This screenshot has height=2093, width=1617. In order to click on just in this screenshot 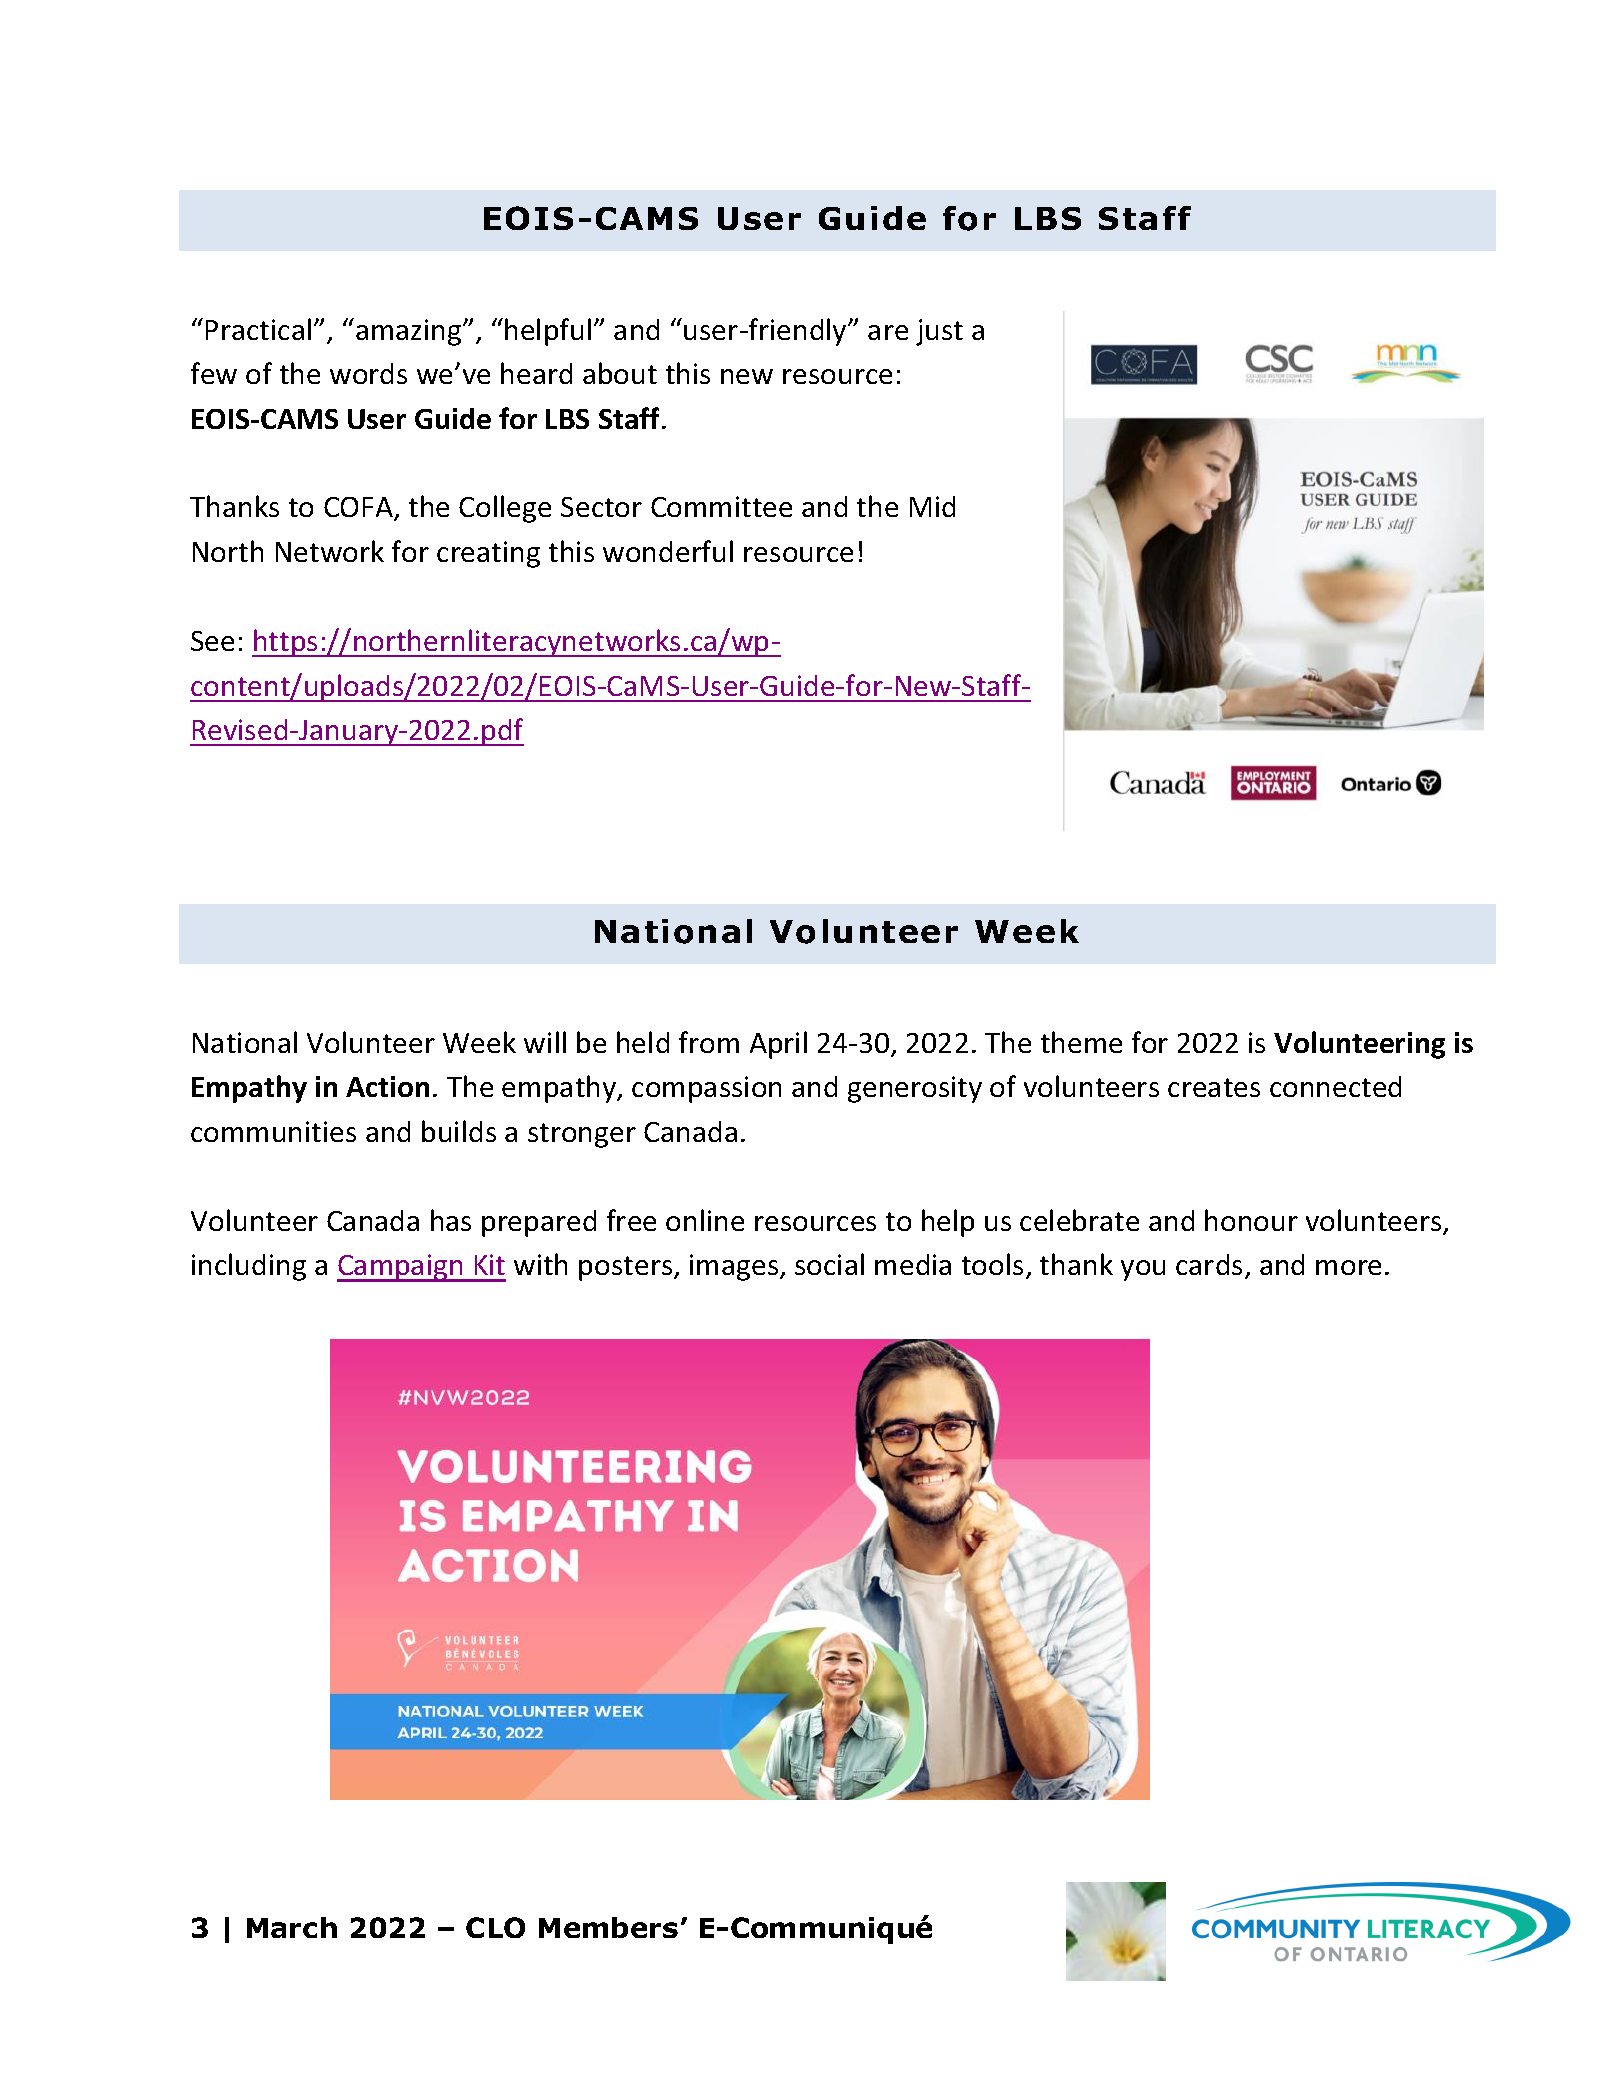, I will do `click(939, 332)`.
